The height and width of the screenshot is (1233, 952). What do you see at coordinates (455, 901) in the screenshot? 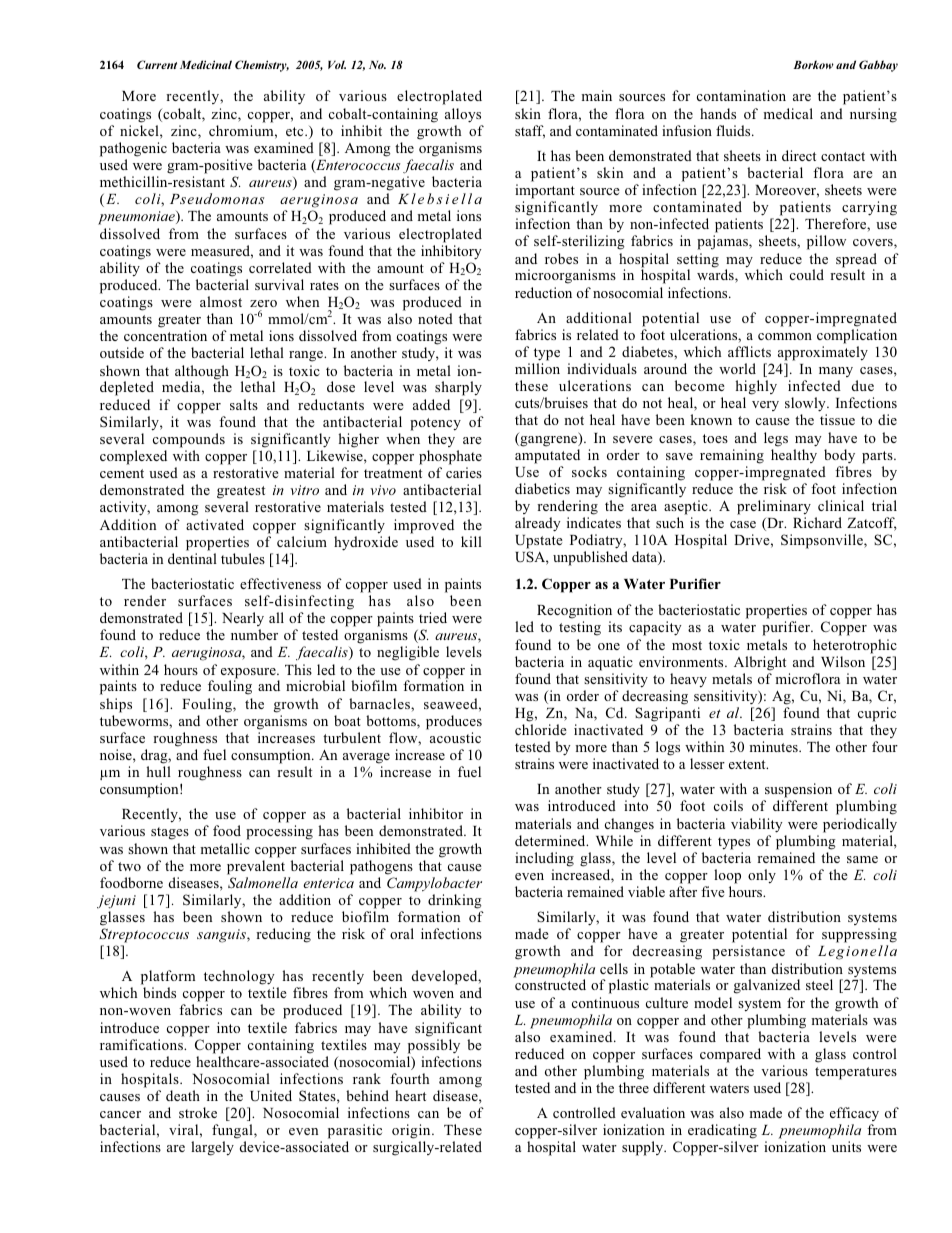
I see `drinking` at bounding box center [455, 901].
